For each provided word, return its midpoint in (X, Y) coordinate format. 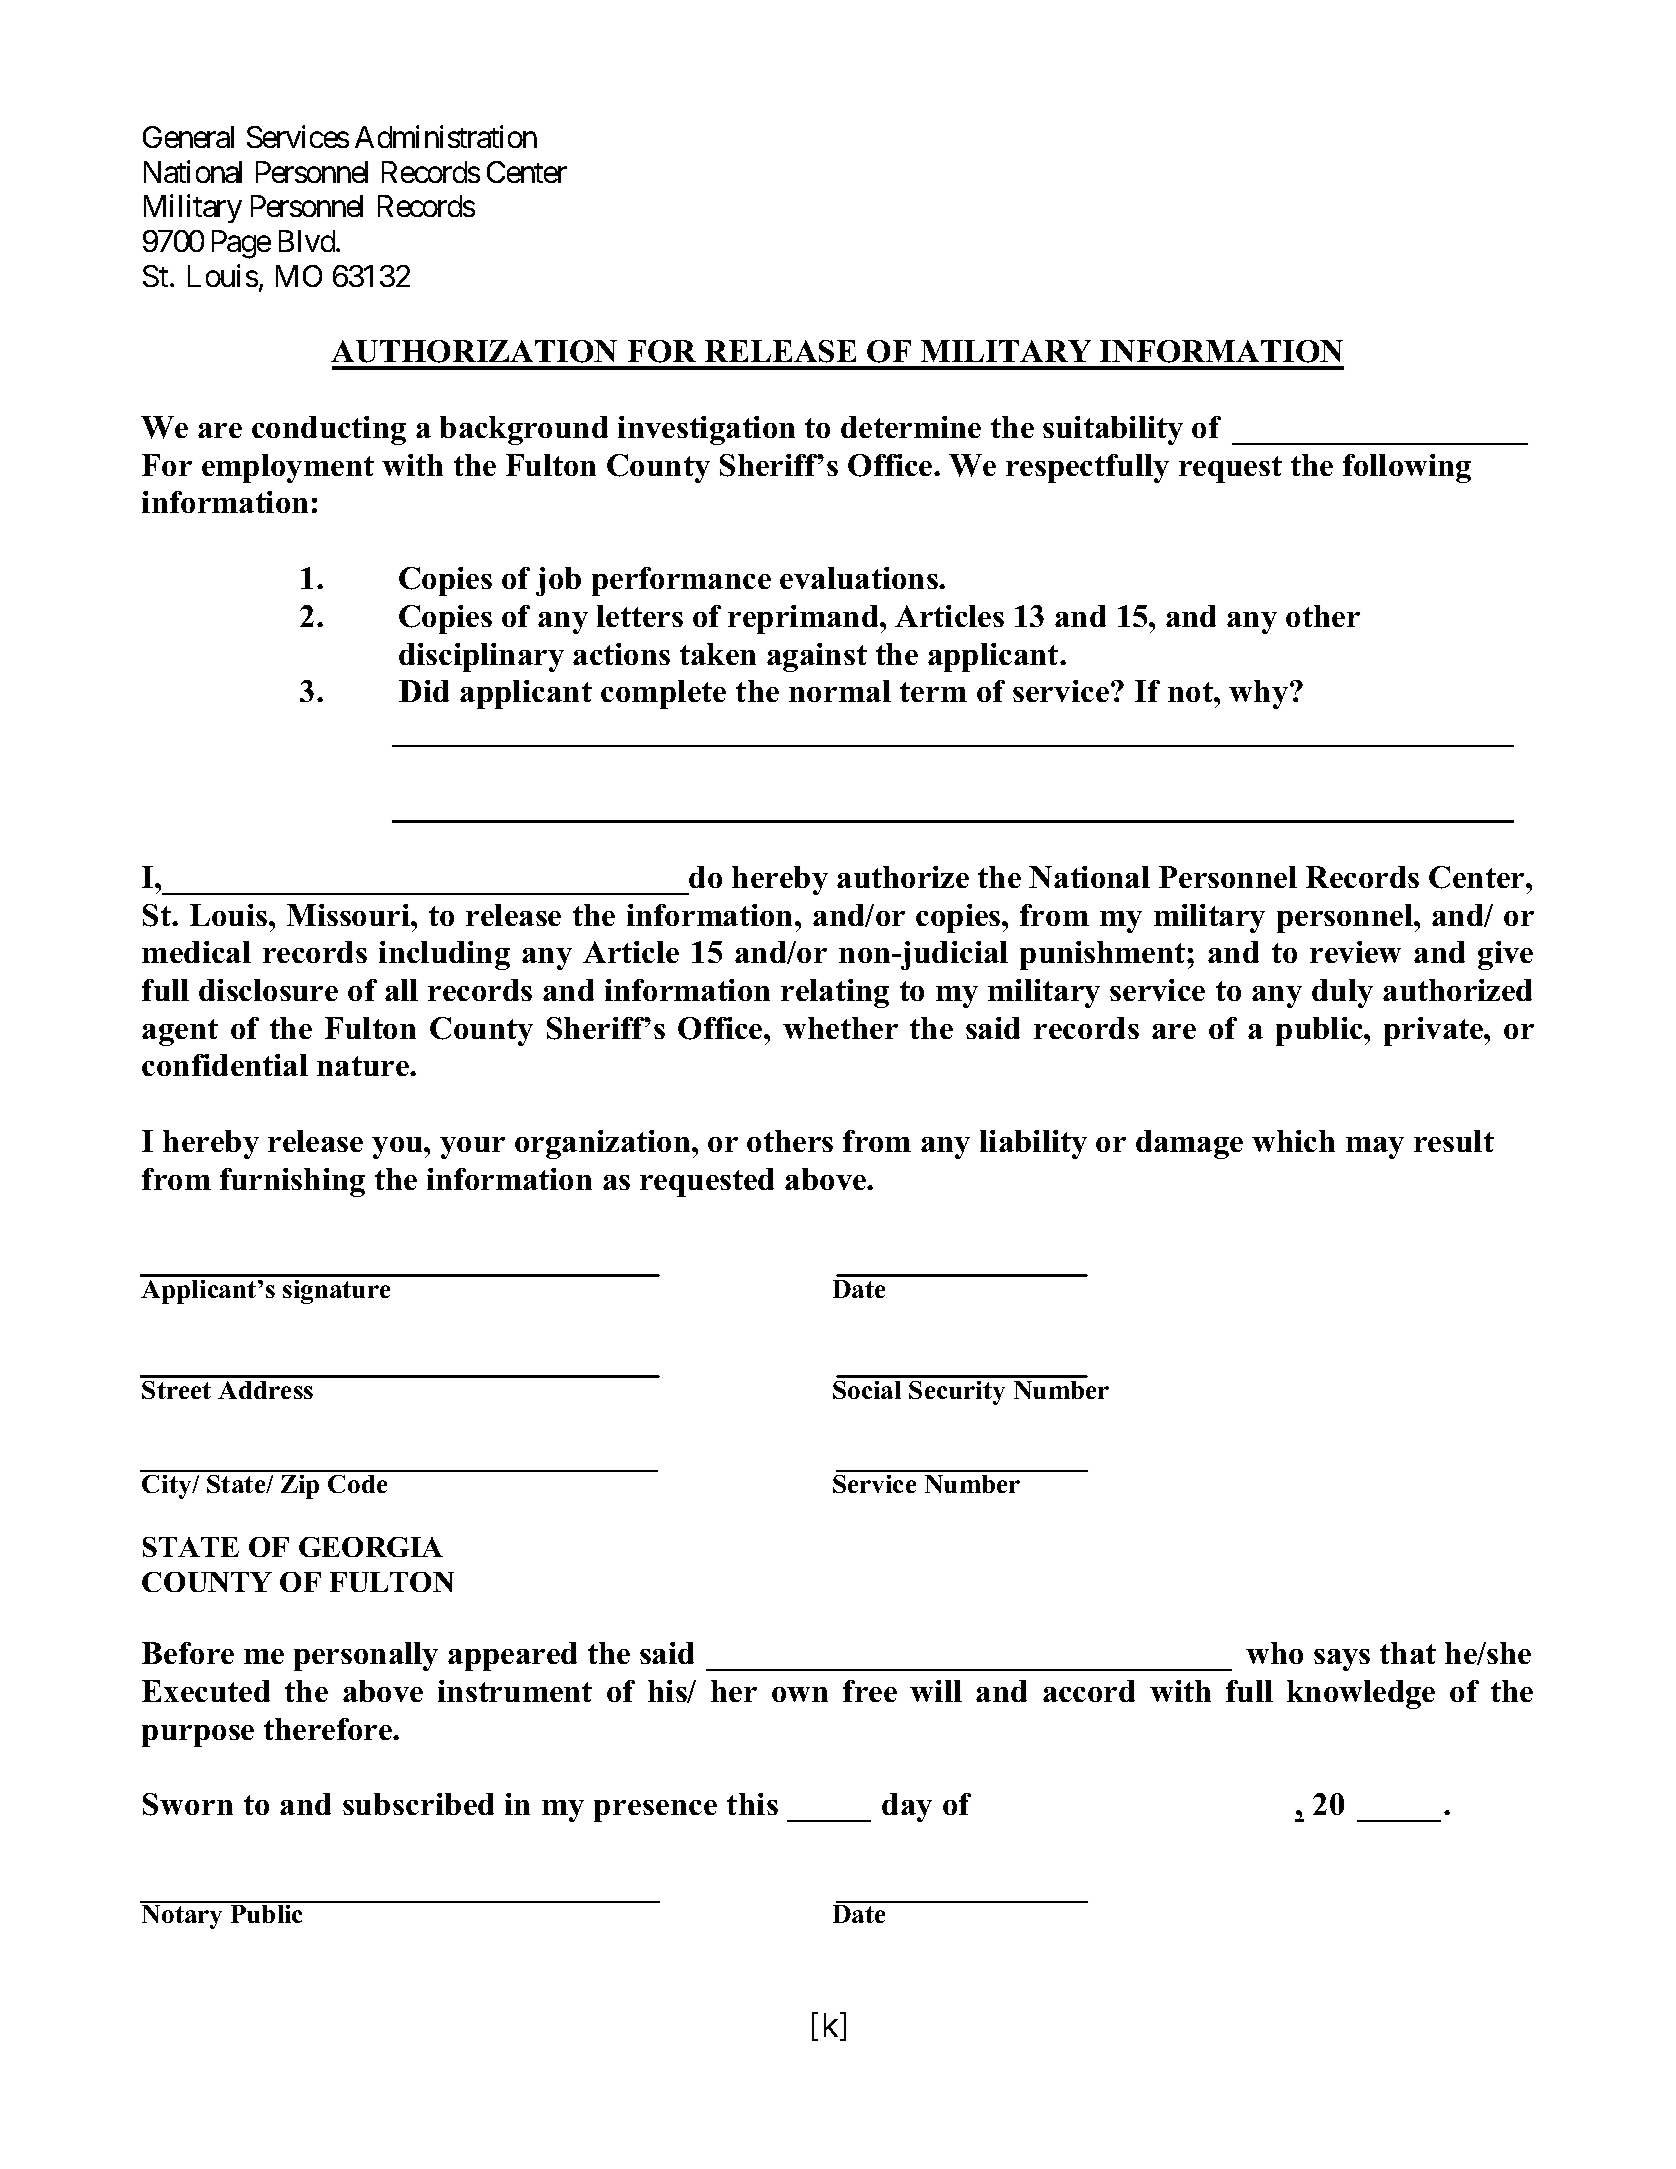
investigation (706, 430)
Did (424, 691)
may (1375, 1148)
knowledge (1361, 1694)
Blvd (308, 241)
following (1407, 468)
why (1260, 694)
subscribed (418, 1804)
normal (840, 691)
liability (1033, 1144)
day (907, 1807)
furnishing (292, 1182)
